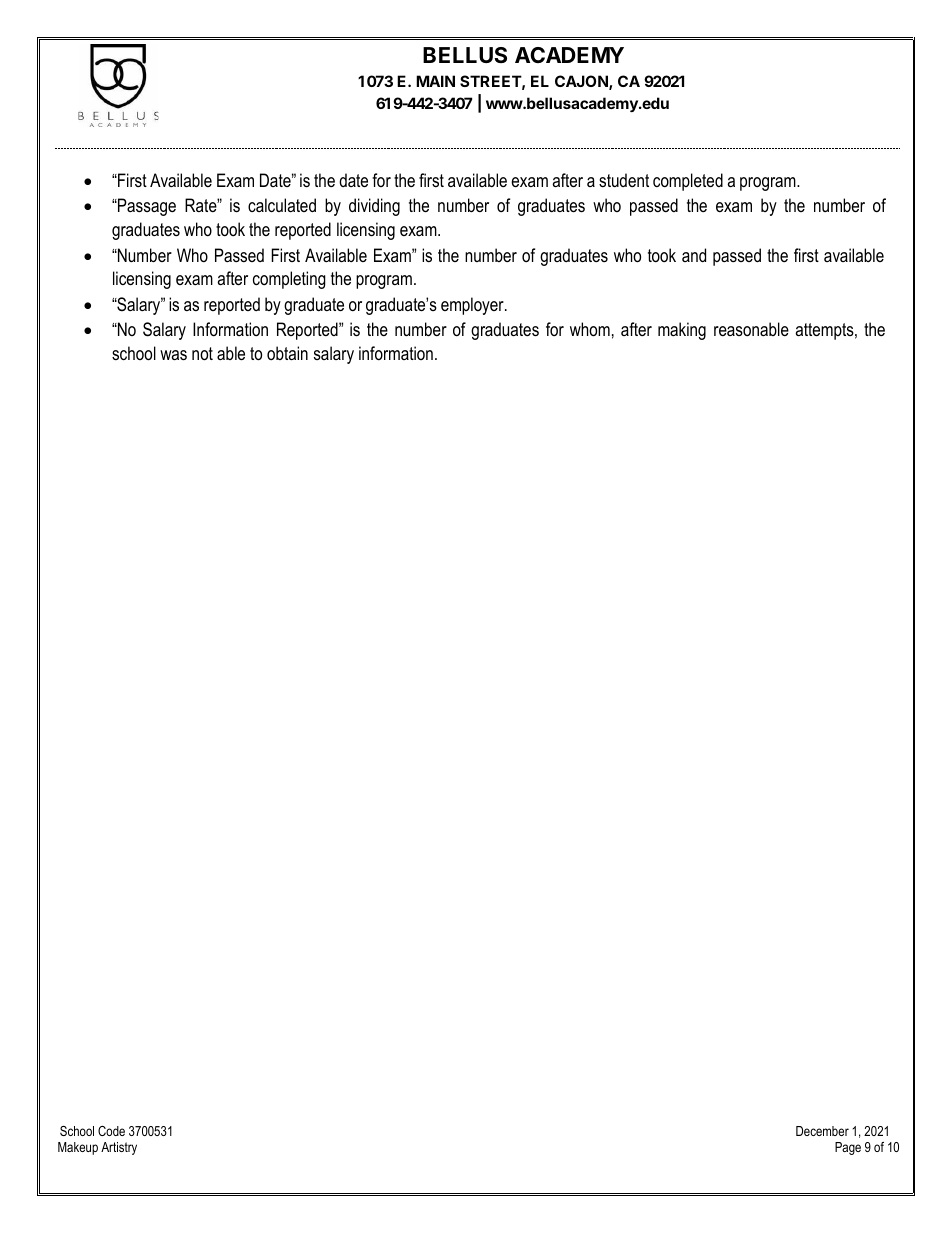 This screenshot has width=952, height=1233. What do you see at coordinates (822, 1131) in the screenshot?
I see `December` at bounding box center [822, 1131].
